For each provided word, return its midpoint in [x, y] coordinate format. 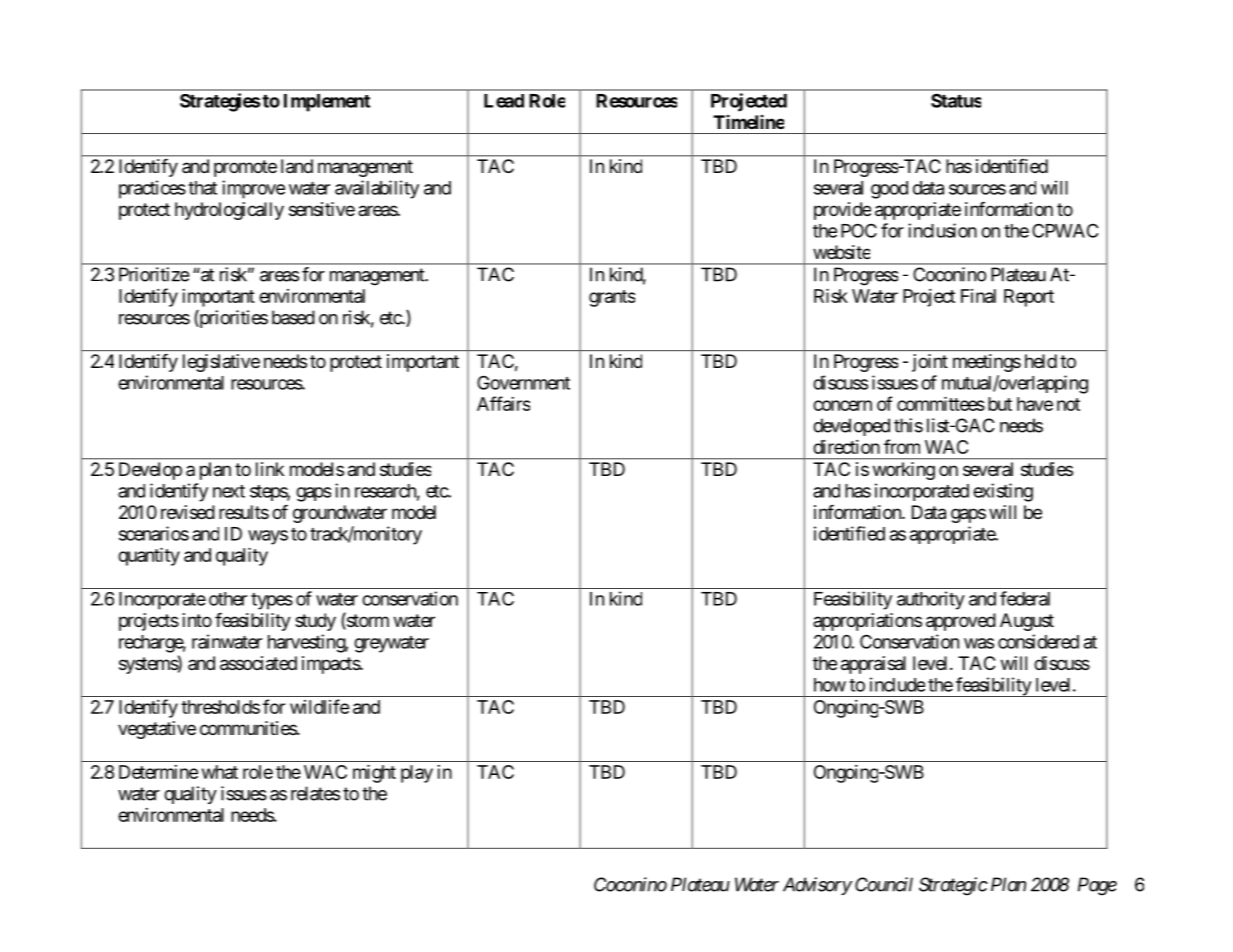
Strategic [953, 886]
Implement [327, 103]
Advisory [817, 886]
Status [956, 100]
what [220, 772]
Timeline [748, 122]
